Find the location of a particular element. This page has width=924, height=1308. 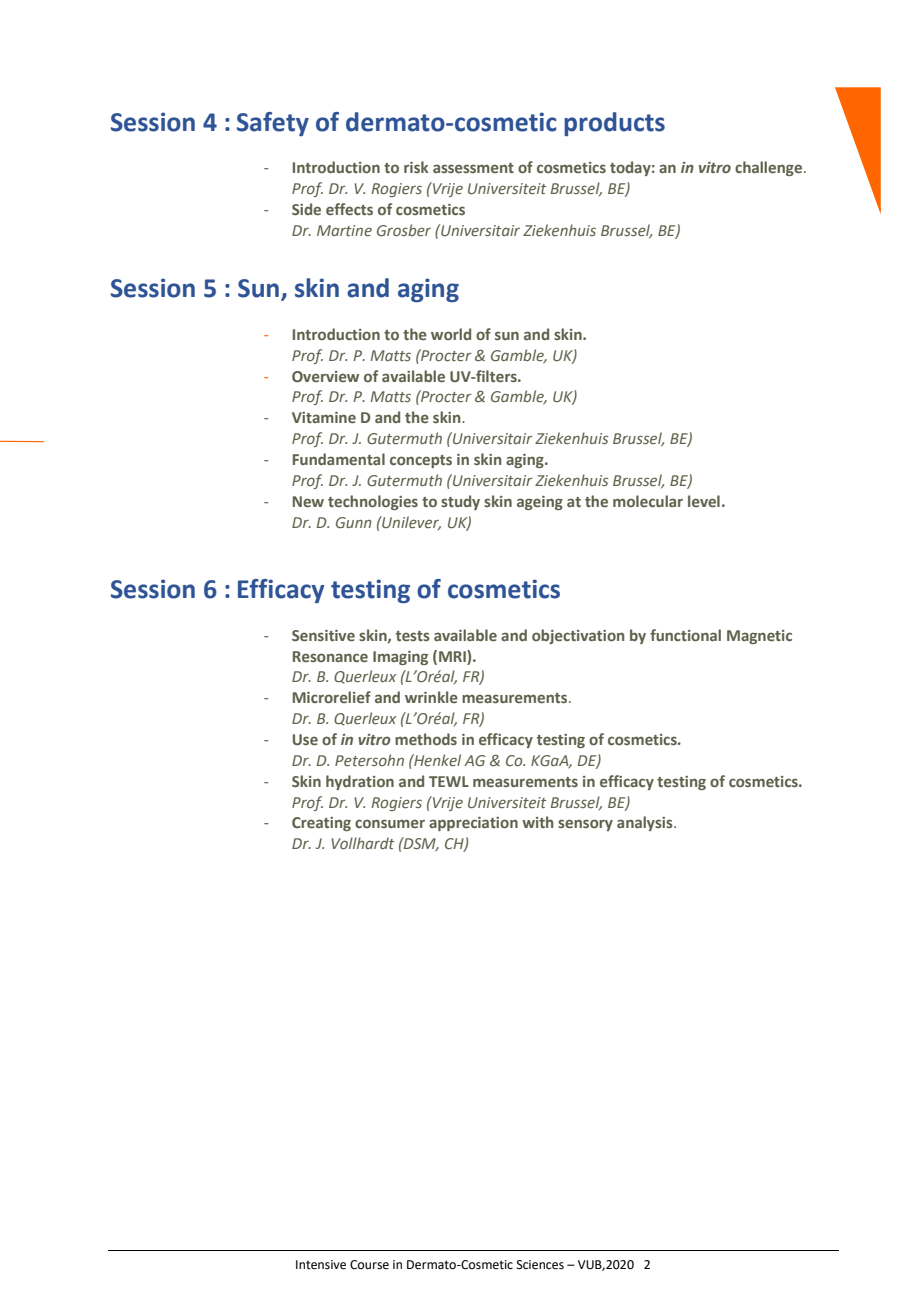

challenge is located at coordinates (770, 168).
